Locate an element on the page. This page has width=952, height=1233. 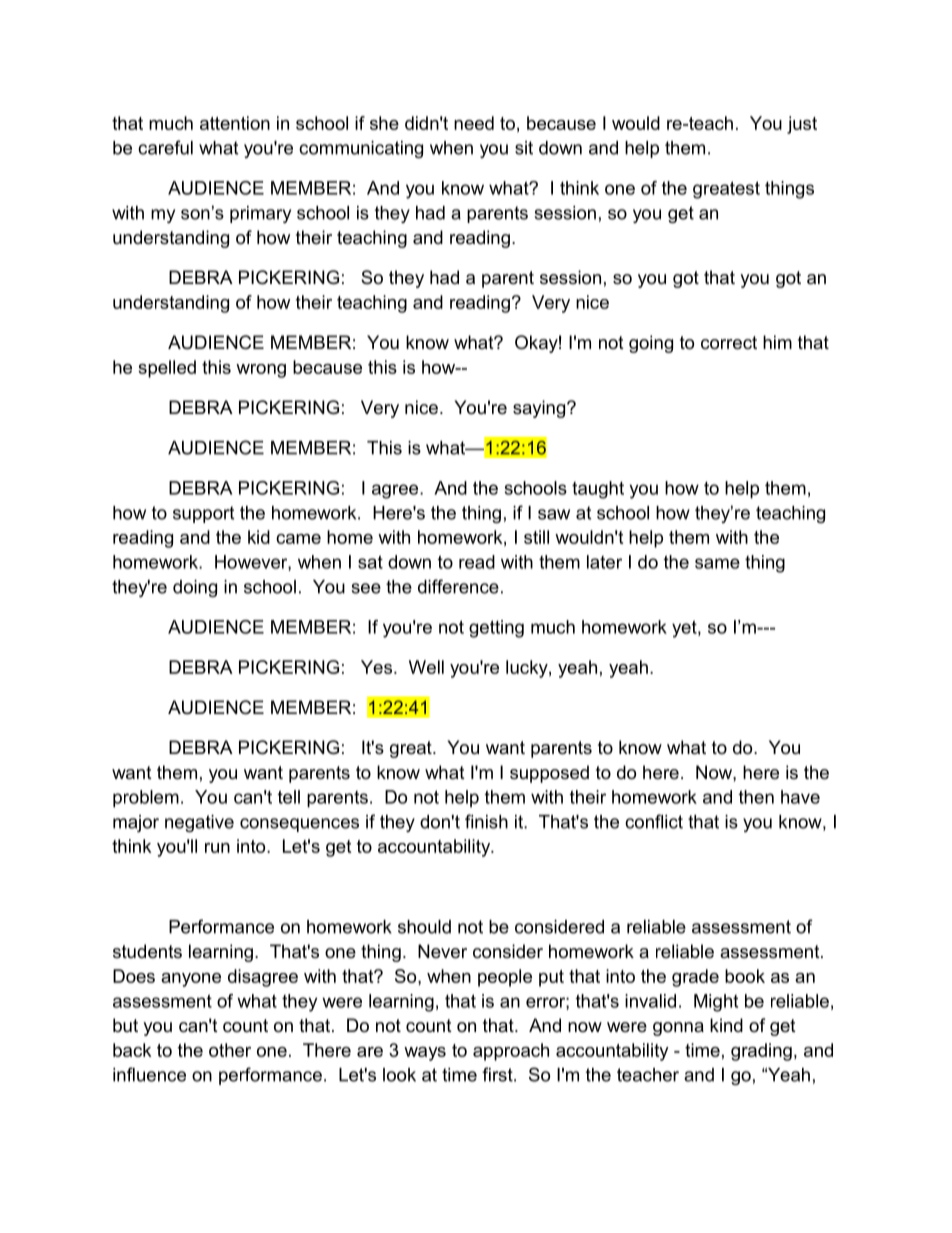
kind is located at coordinates (726, 1025).
